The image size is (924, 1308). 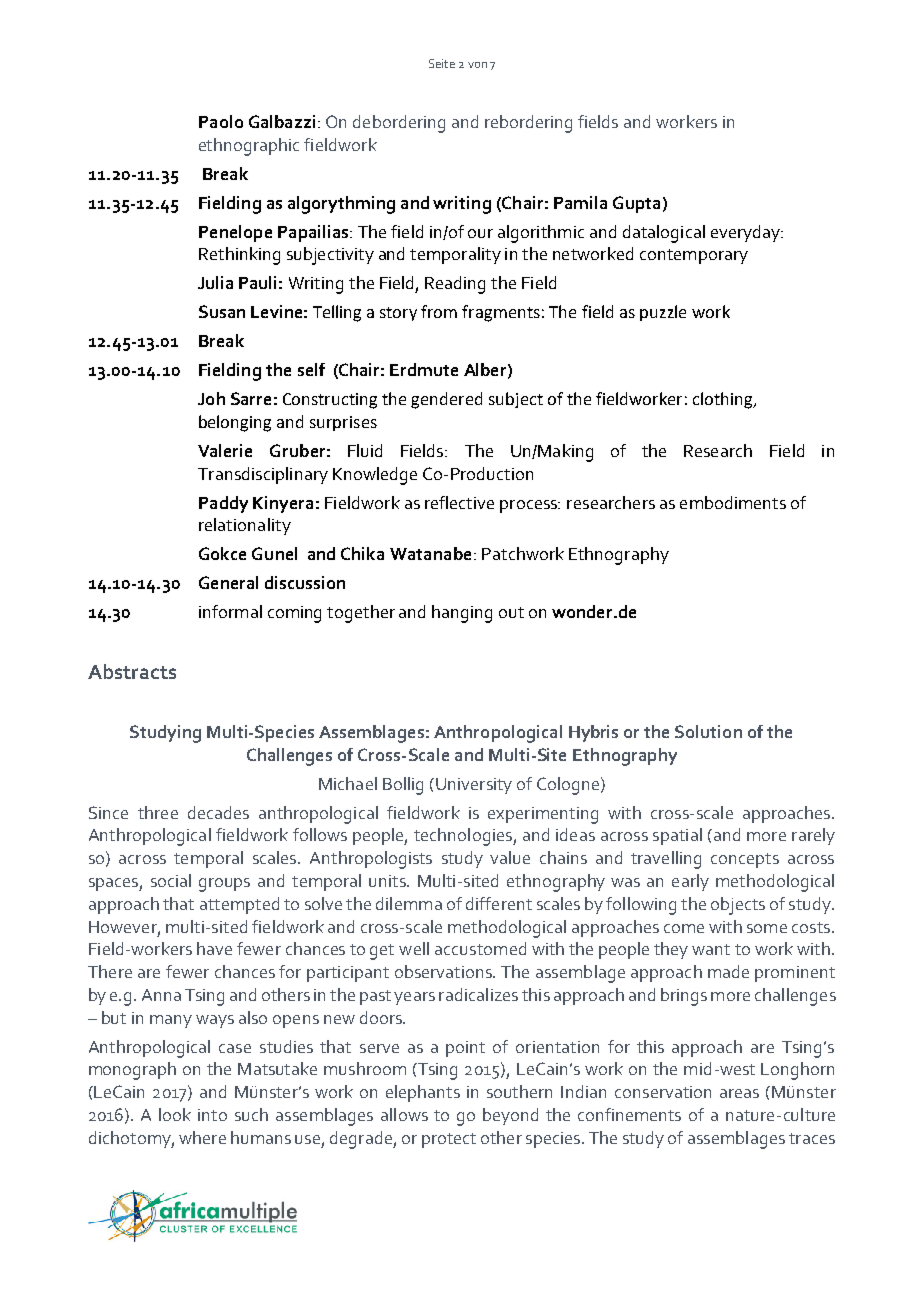 I want to click on Susan, so click(x=222, y=311).
